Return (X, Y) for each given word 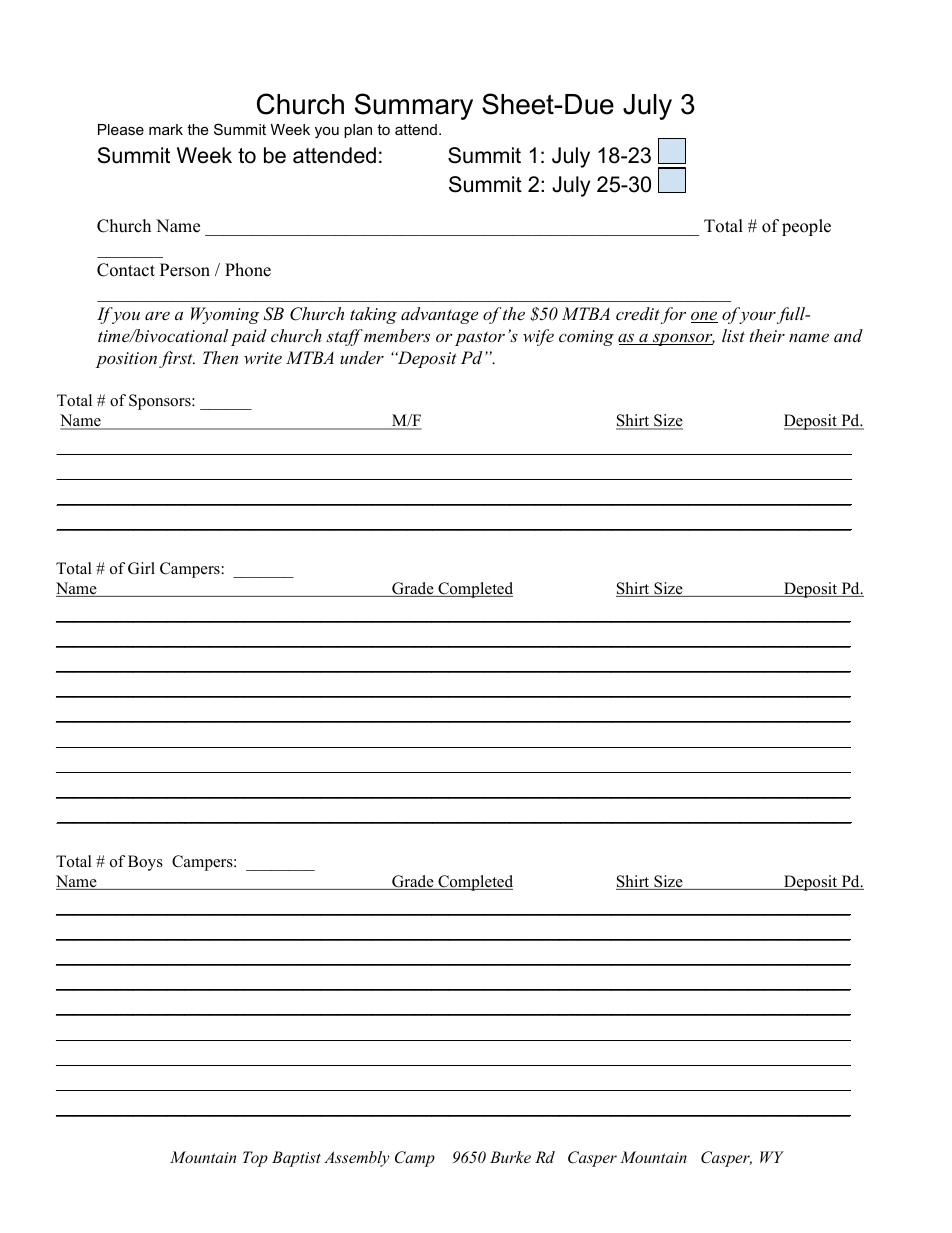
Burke (510, 1157)
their (767, 335)
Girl (141, 568)
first (177, 359)
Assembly (357, 1159)
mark (166, 129)
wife (538, 337)
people (806, 227)
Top (255, 1159)
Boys (145, 863)
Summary (414, 106)
